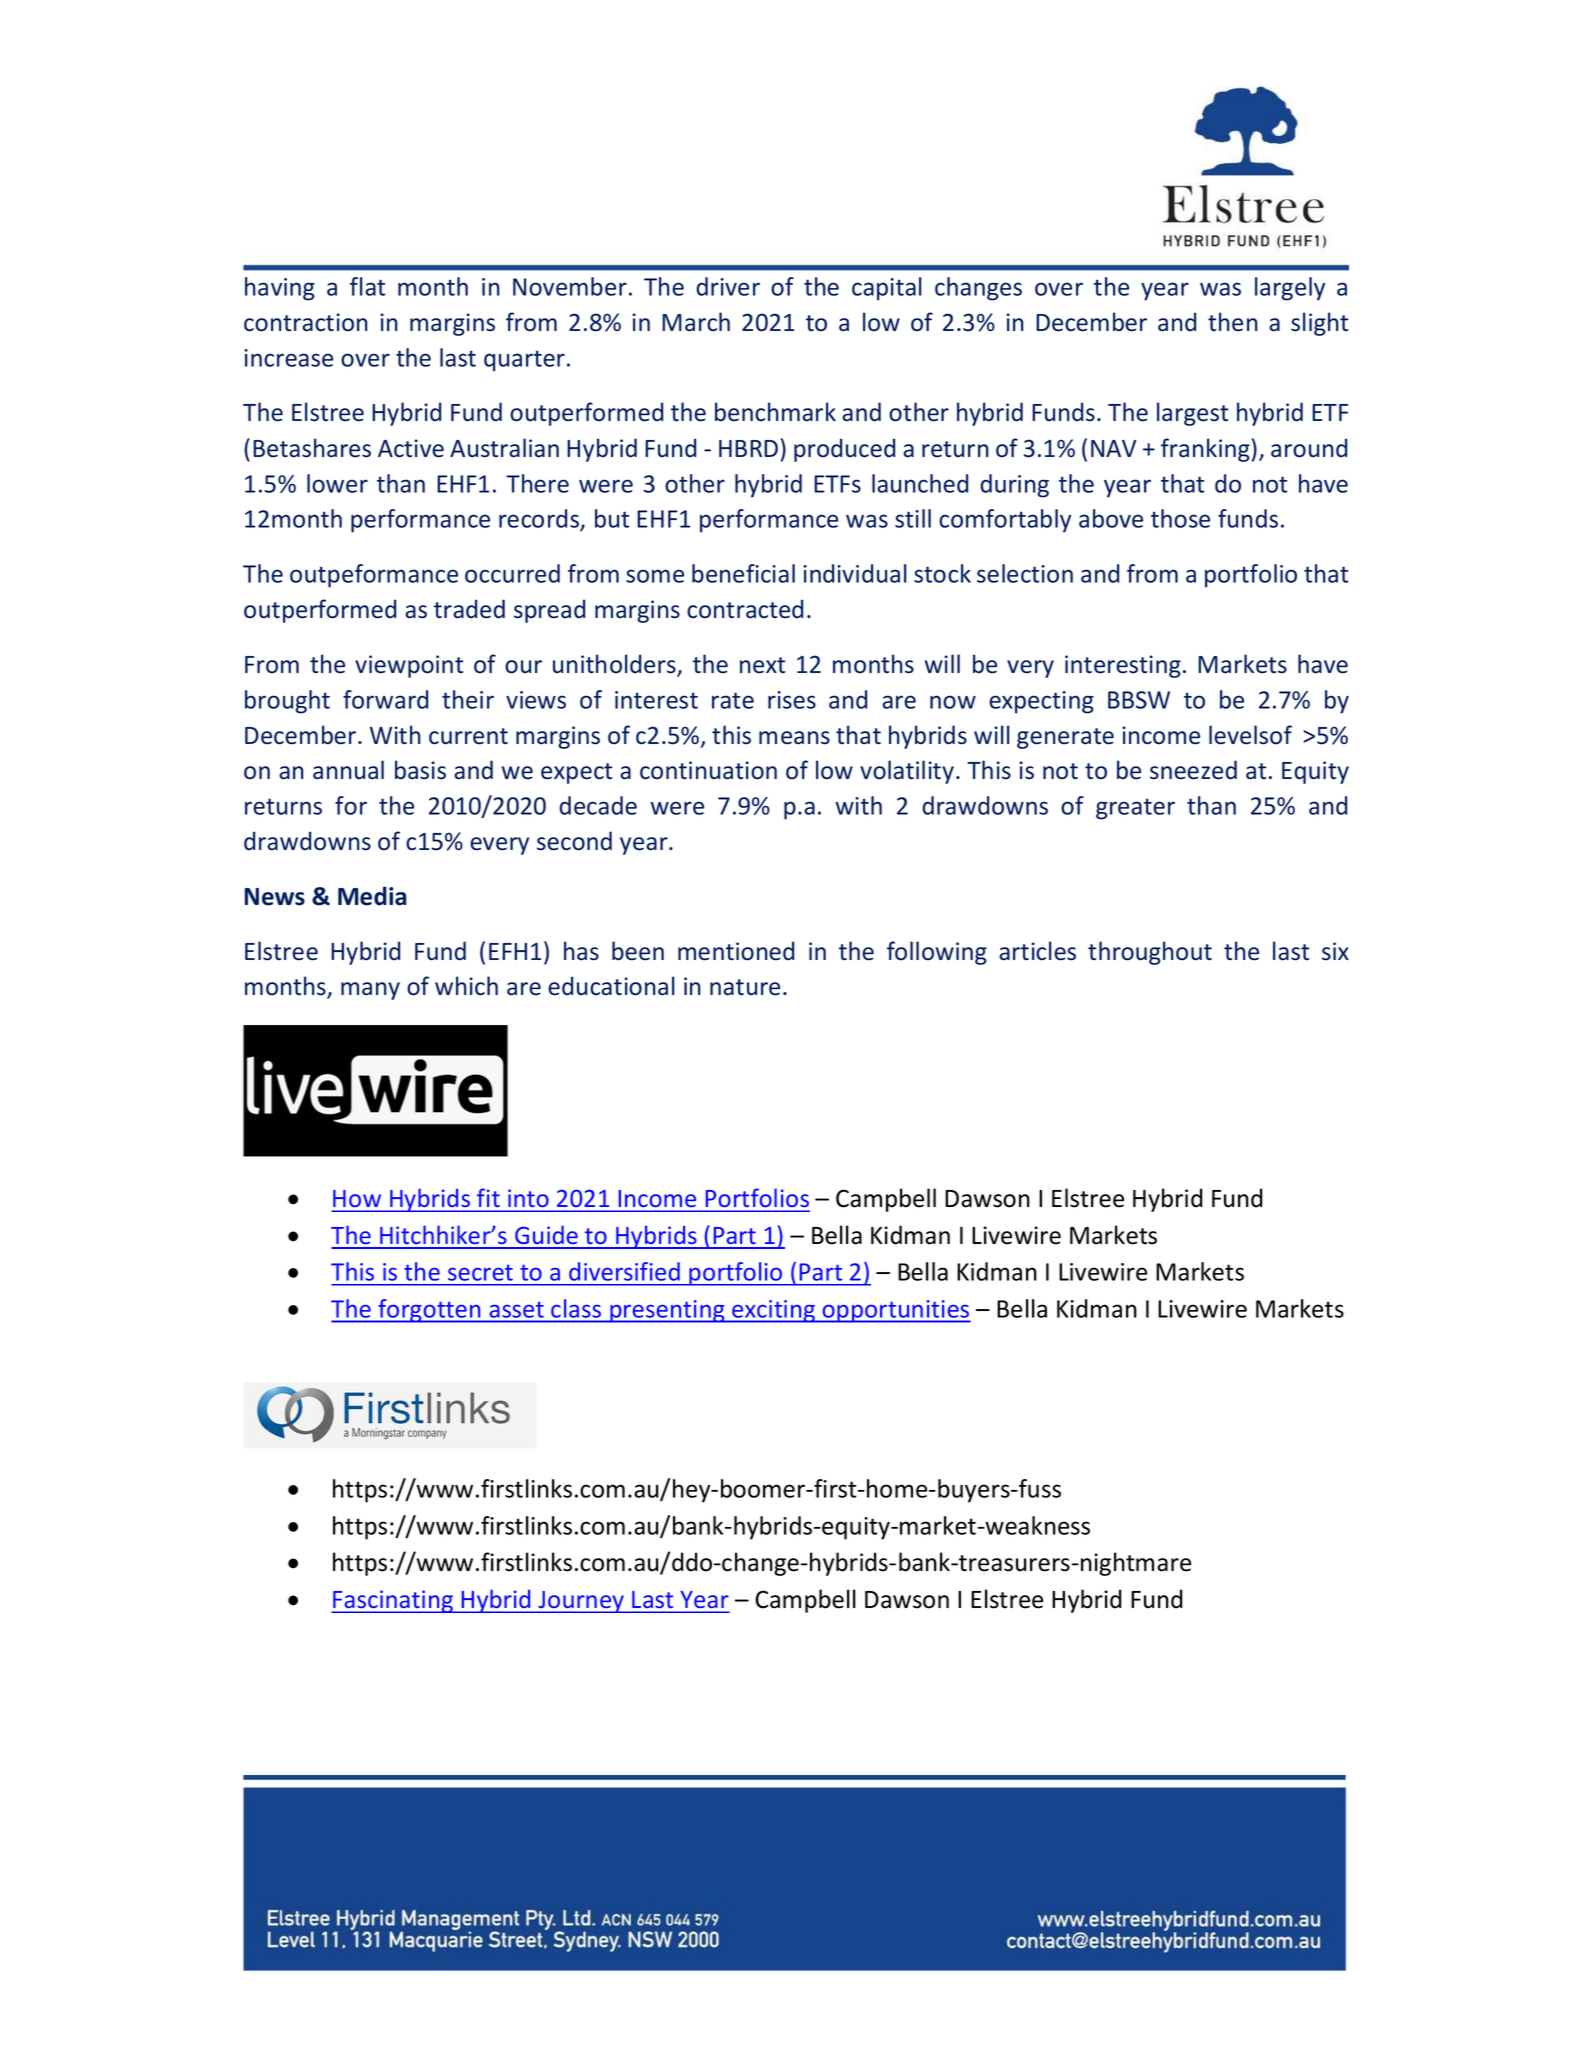 This screenshot has width=1591, height=2059. What do you see at coordinates (774, 1311) in the screenshot?
I see `exciting` at bounding box center [774, 1311].
